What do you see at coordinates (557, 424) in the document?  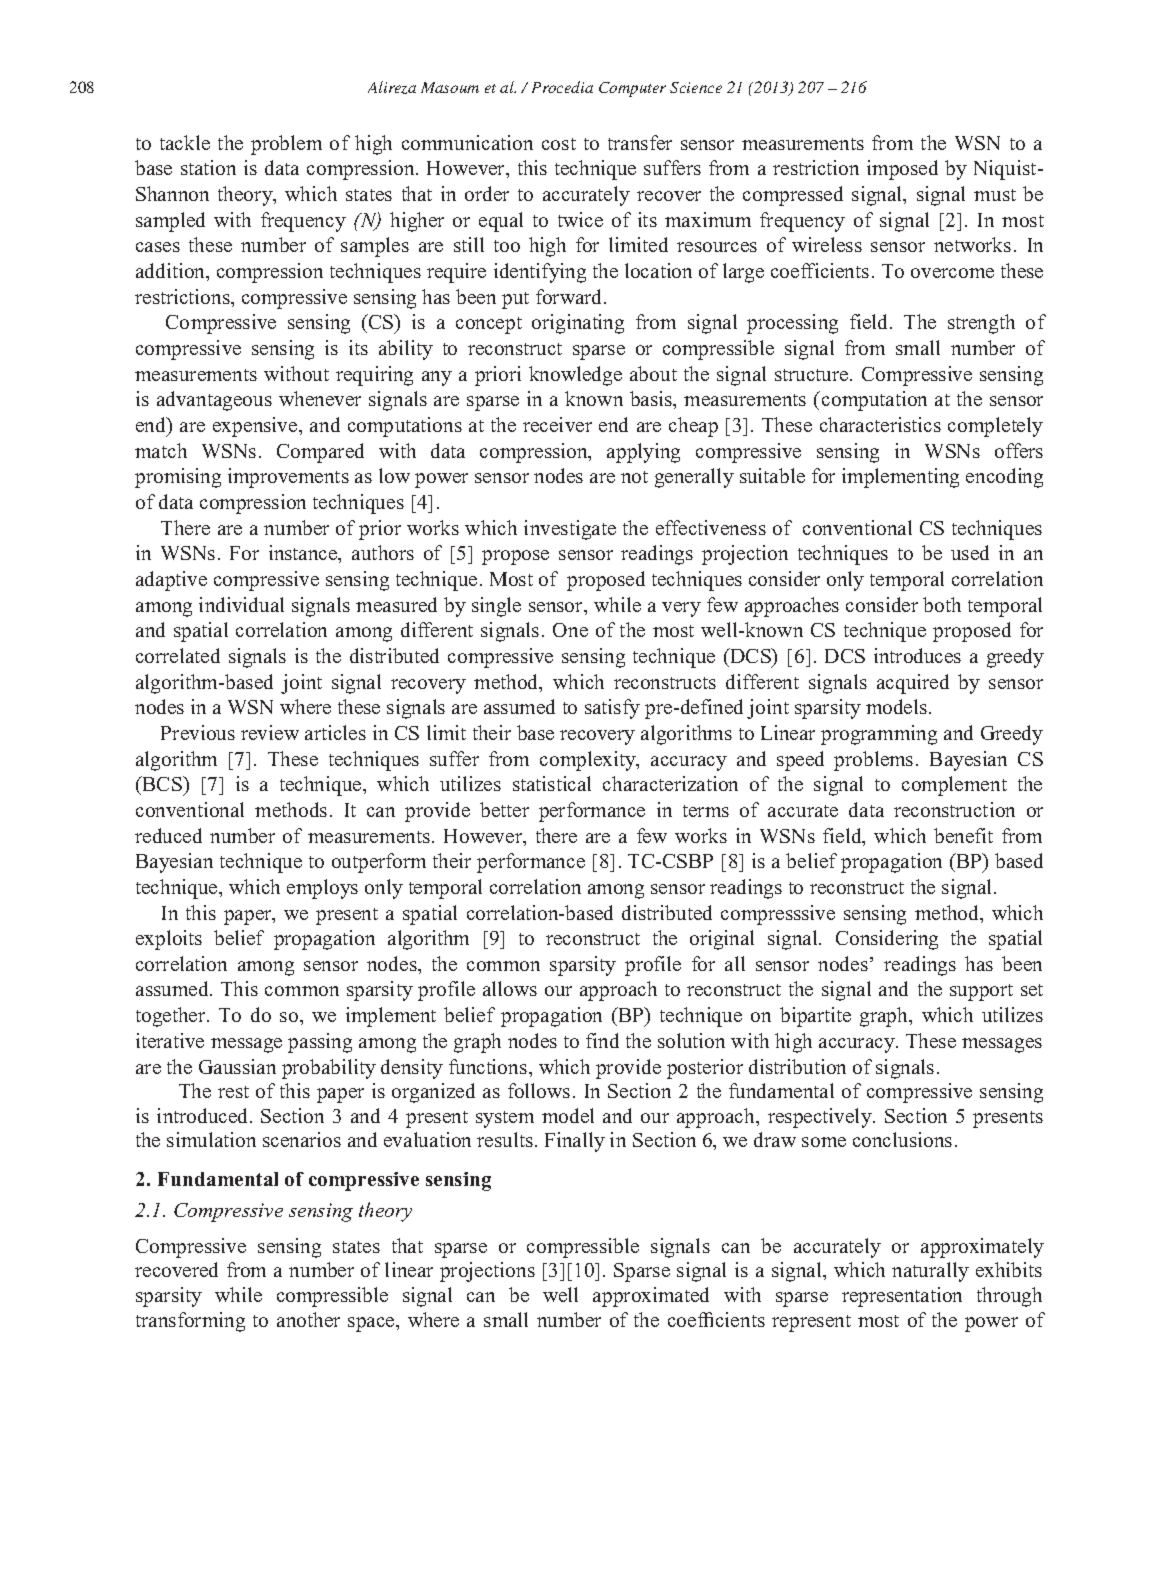 I see `receiver` at bounding box center [557, 424].
